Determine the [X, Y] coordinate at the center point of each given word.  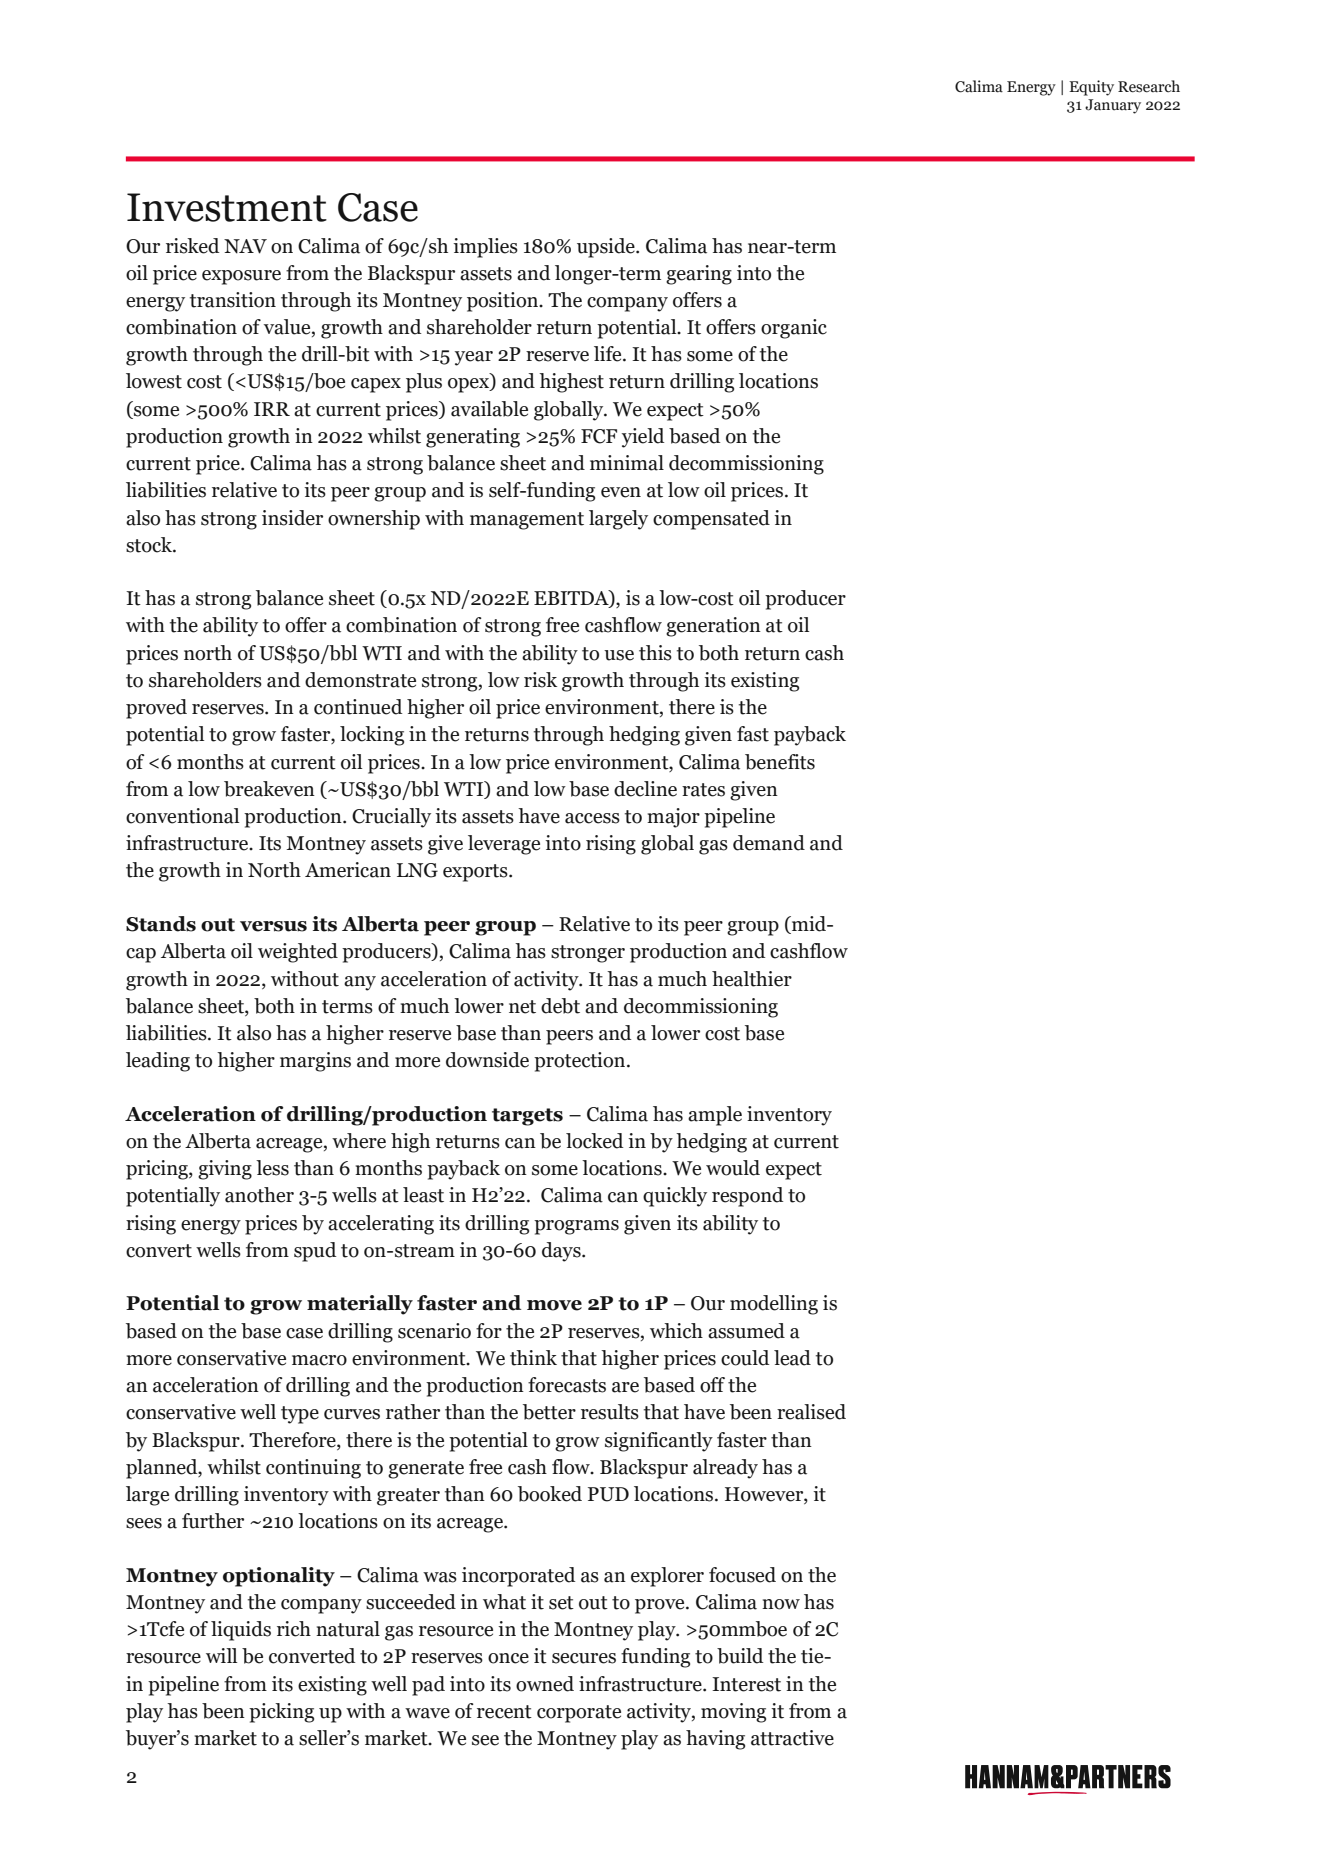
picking [281, 1713]
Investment [227, 207]
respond [747, 1197]
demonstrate [360, 680]
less [272, 1168]
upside [607, 248]
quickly [675, 1197]
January [1113, 106]
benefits [780, 762]
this [655, 653]
